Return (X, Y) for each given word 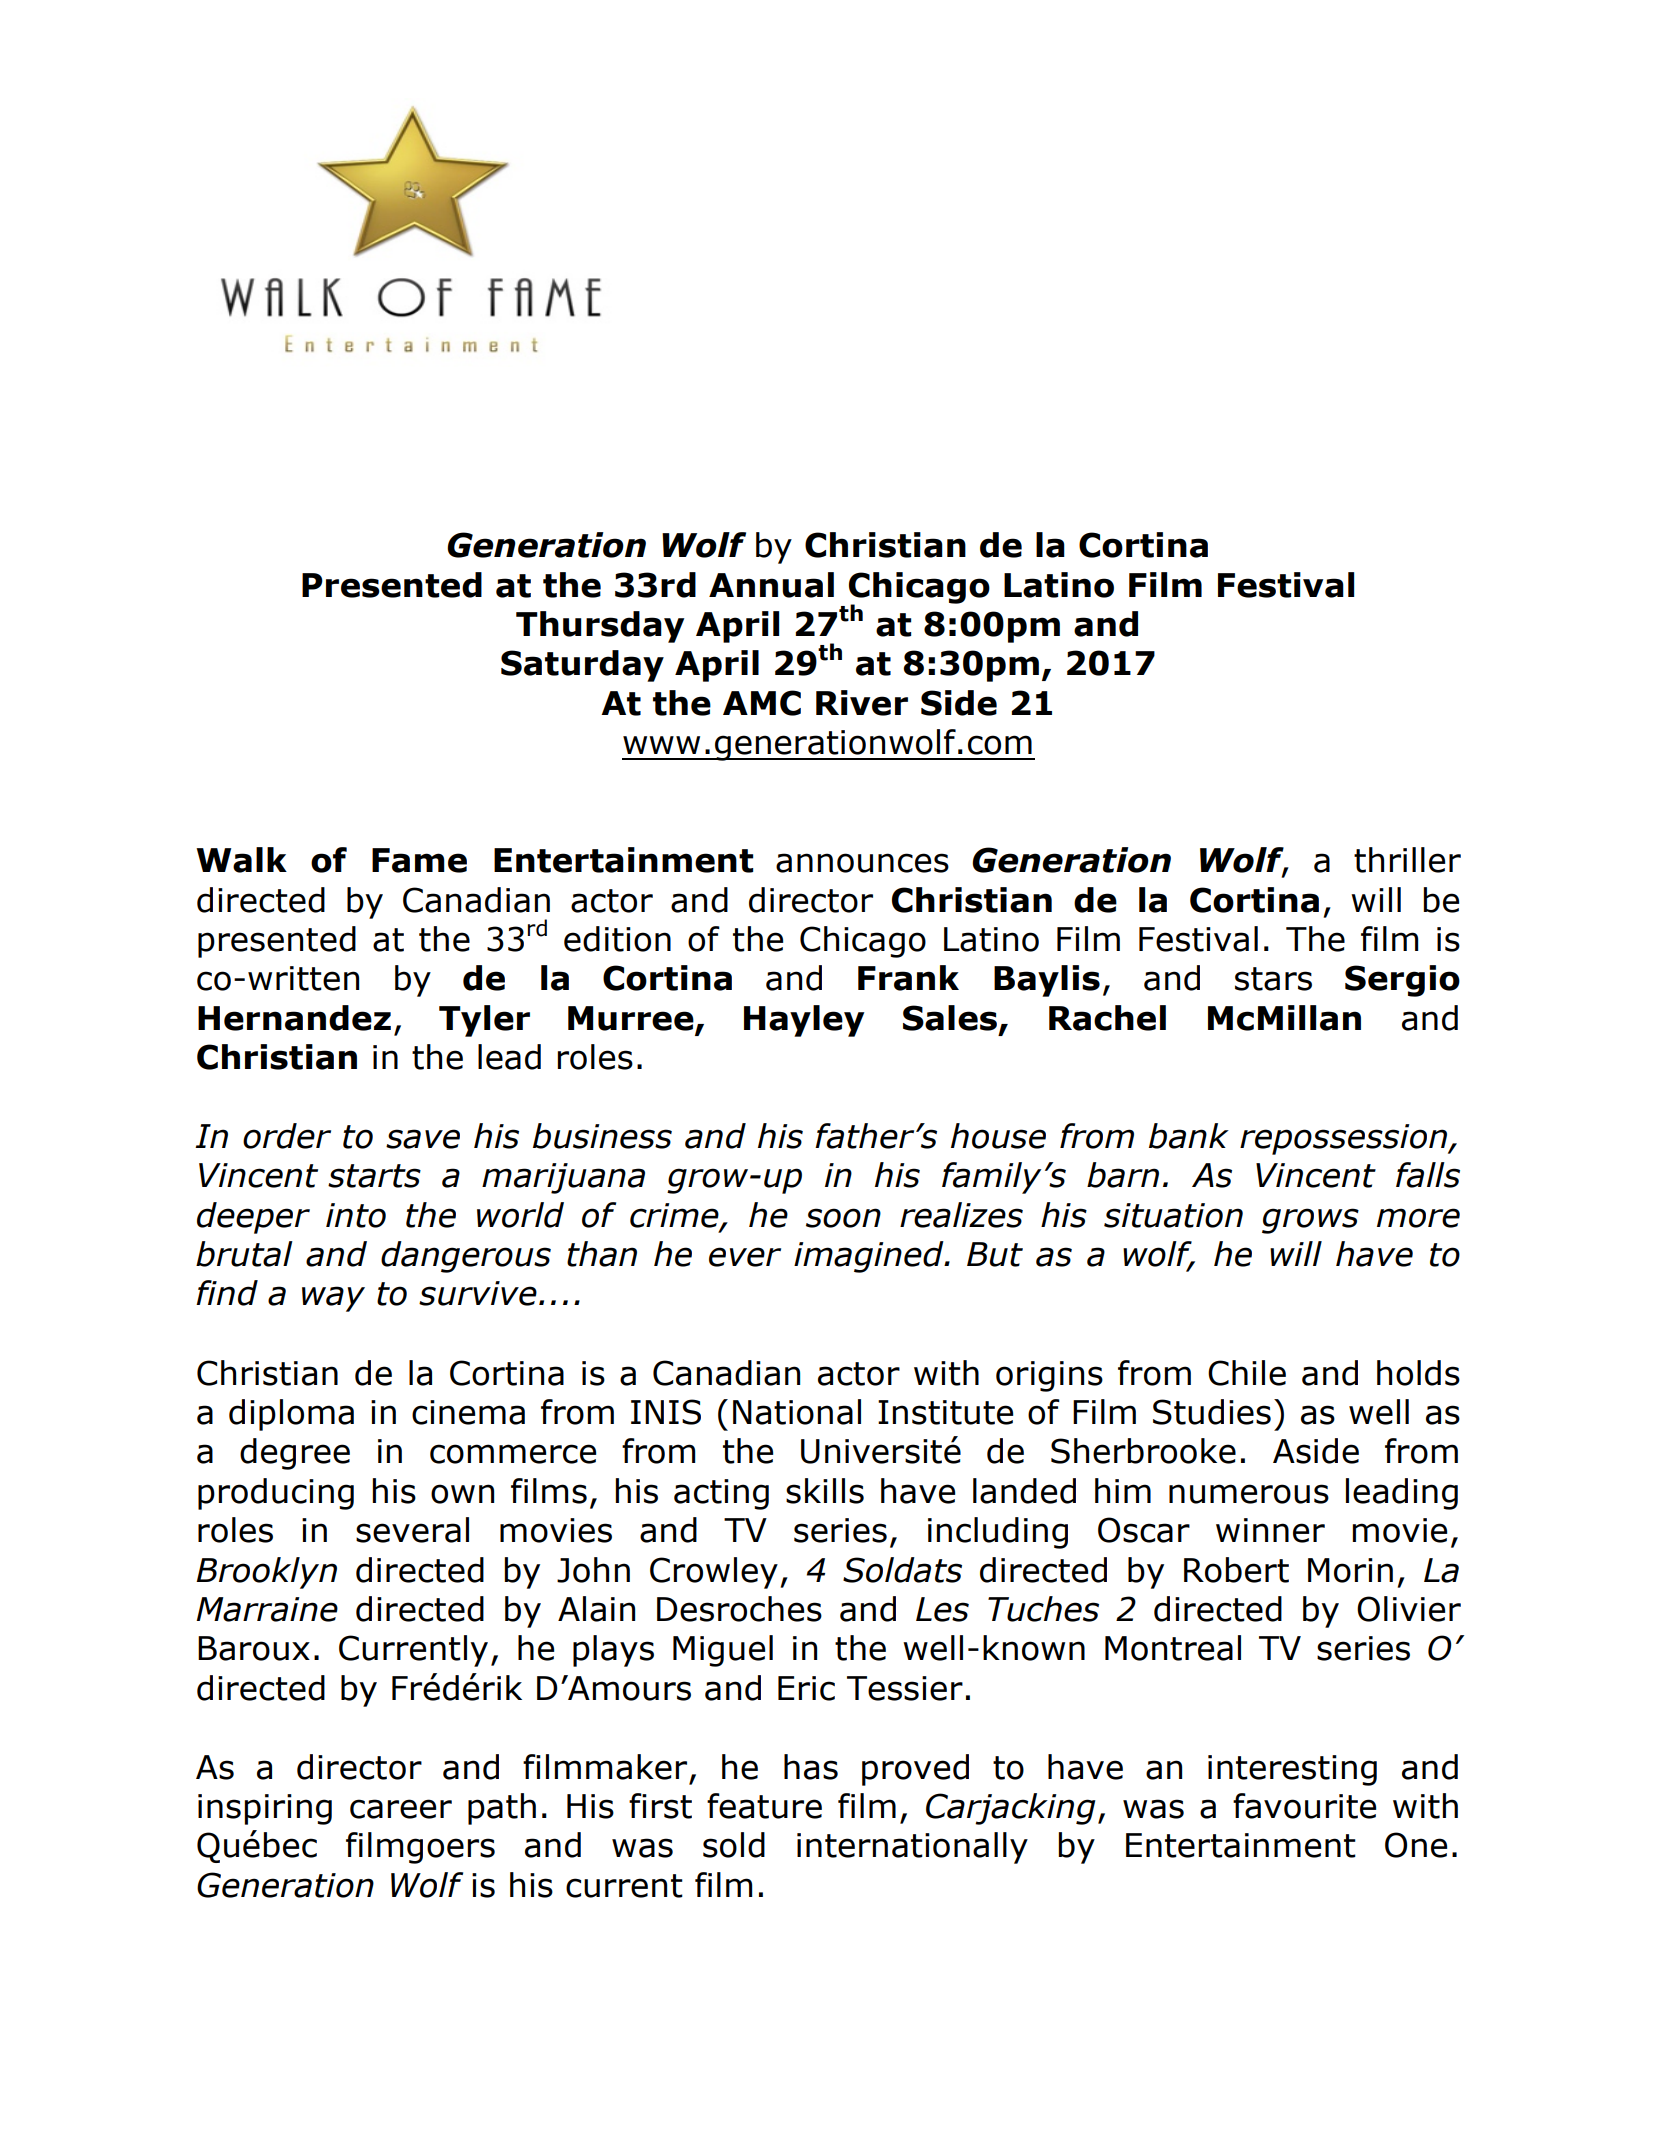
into (356, 1215)
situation (1173, 1215)
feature (764, 1806)
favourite (1304, 1806)
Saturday (582, 666)
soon (843, 1218)
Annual (771, 585)
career (401, 1809)
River (862, 703)
